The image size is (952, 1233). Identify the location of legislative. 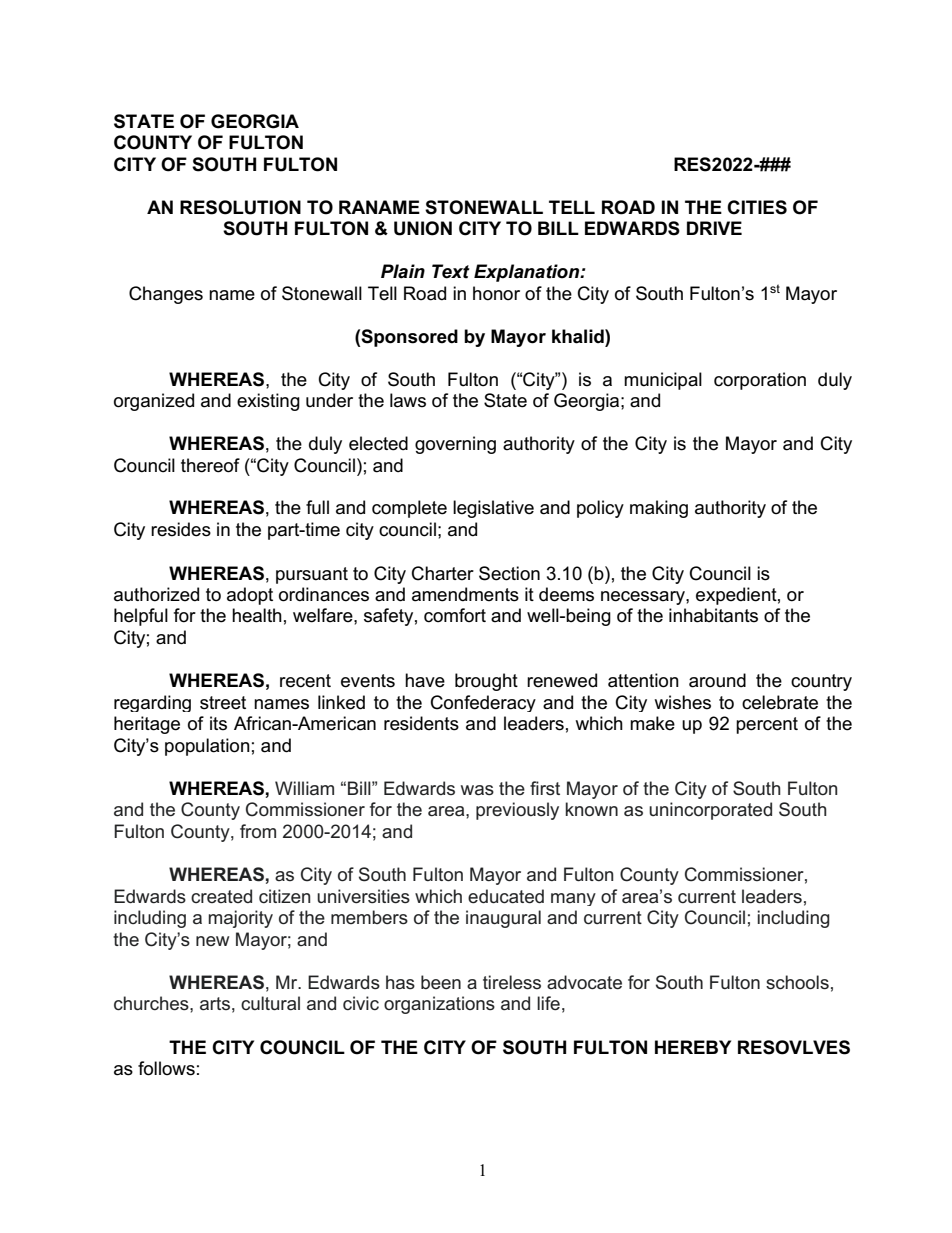
(493, 509).
